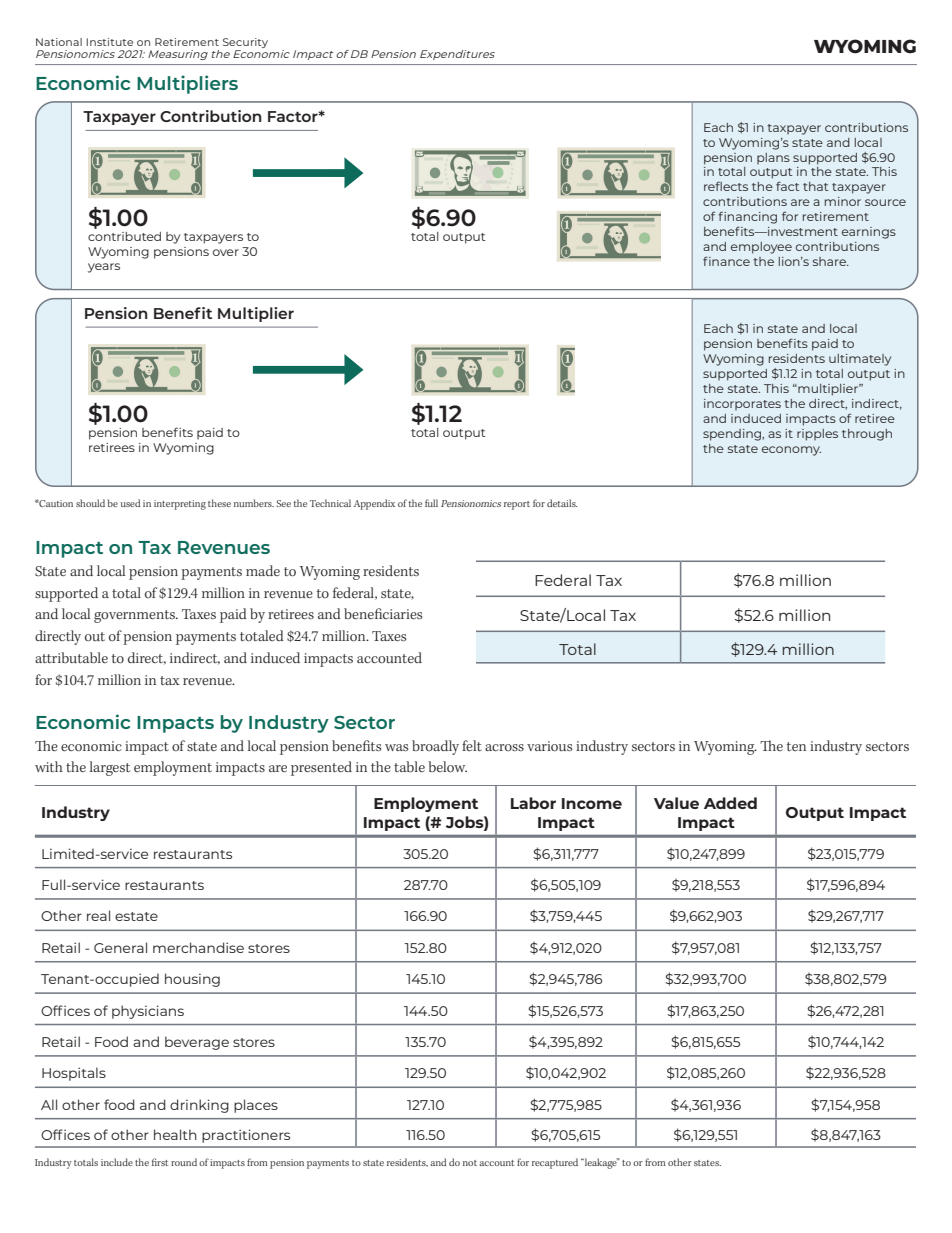 The width and height of the document is (952, 1233). What do you see at coordinates (110, 768) in the document?
I see `largest` at bounding box center [110, 768].
